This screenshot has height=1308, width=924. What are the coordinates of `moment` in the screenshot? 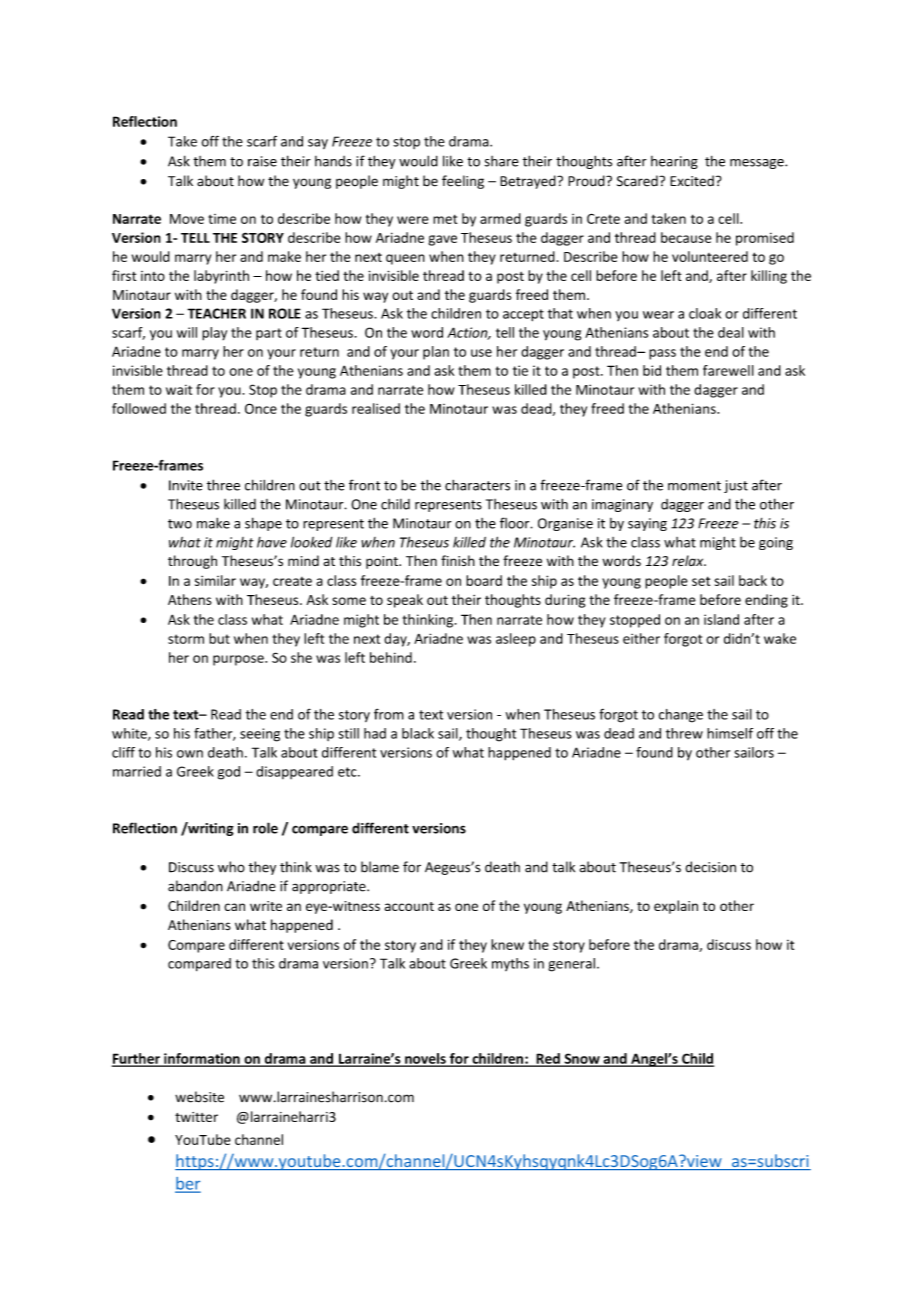 It's located at (694, 486).
